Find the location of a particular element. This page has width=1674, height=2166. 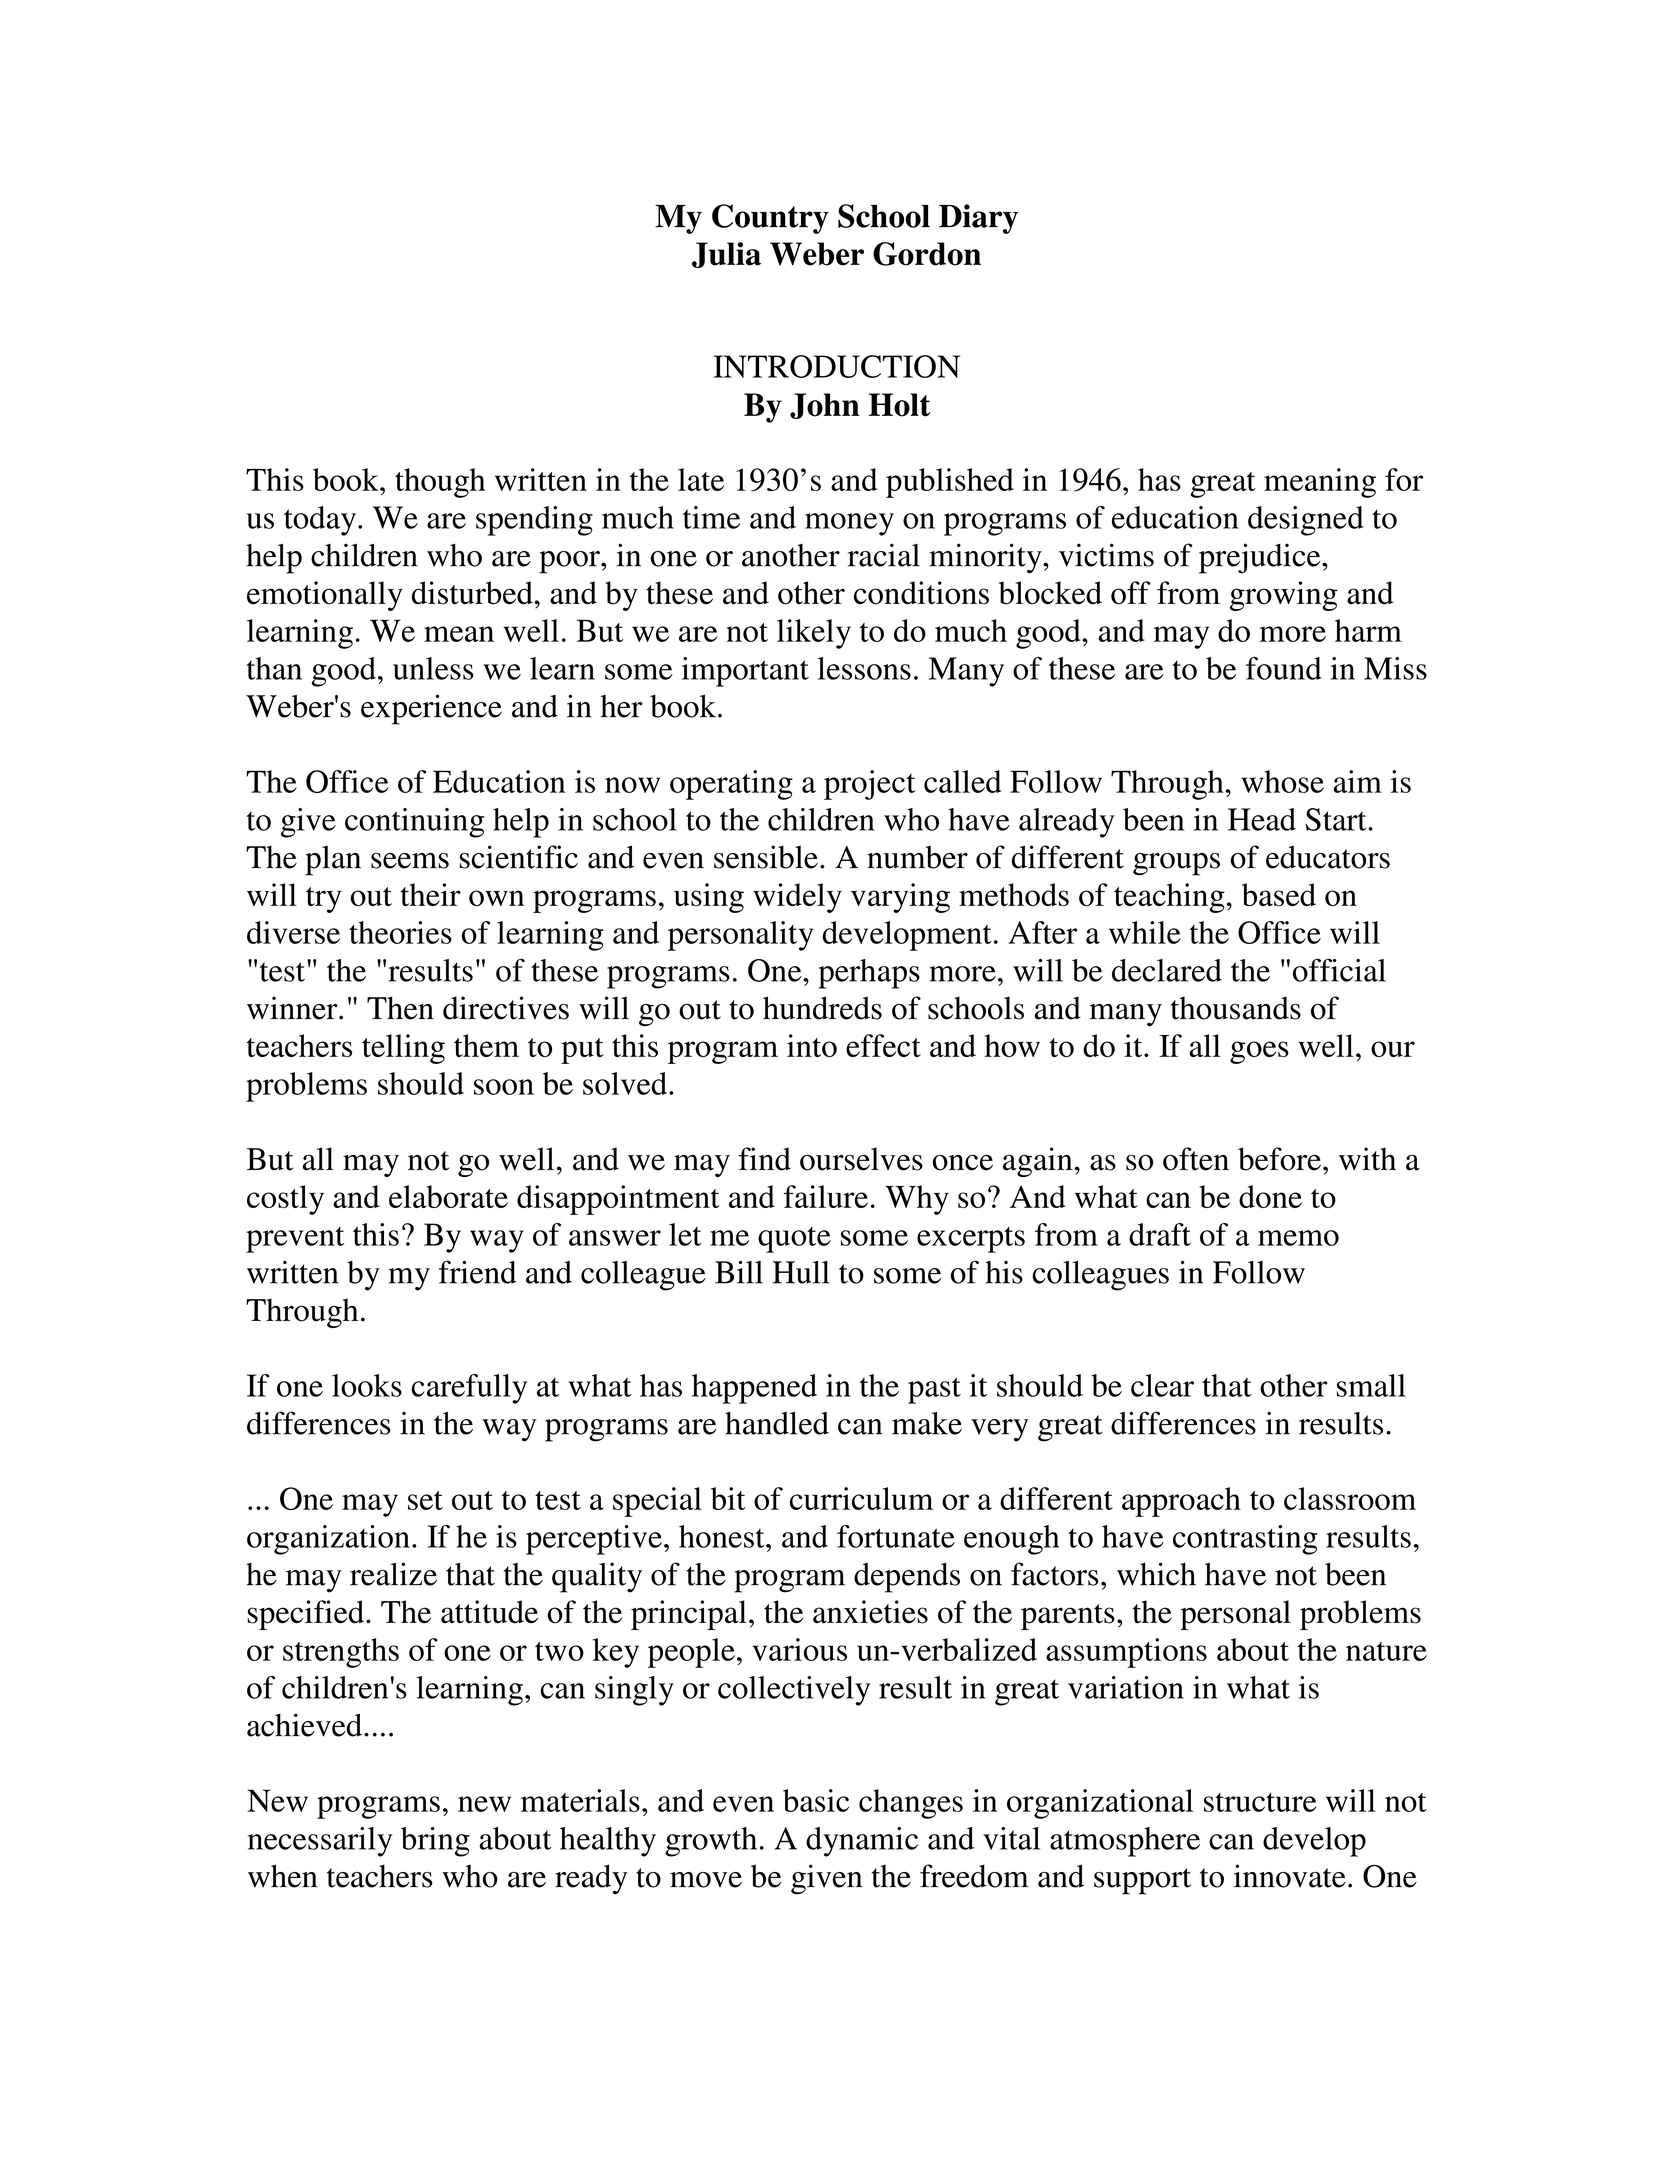

Country is located at coordinates (770, 219).
